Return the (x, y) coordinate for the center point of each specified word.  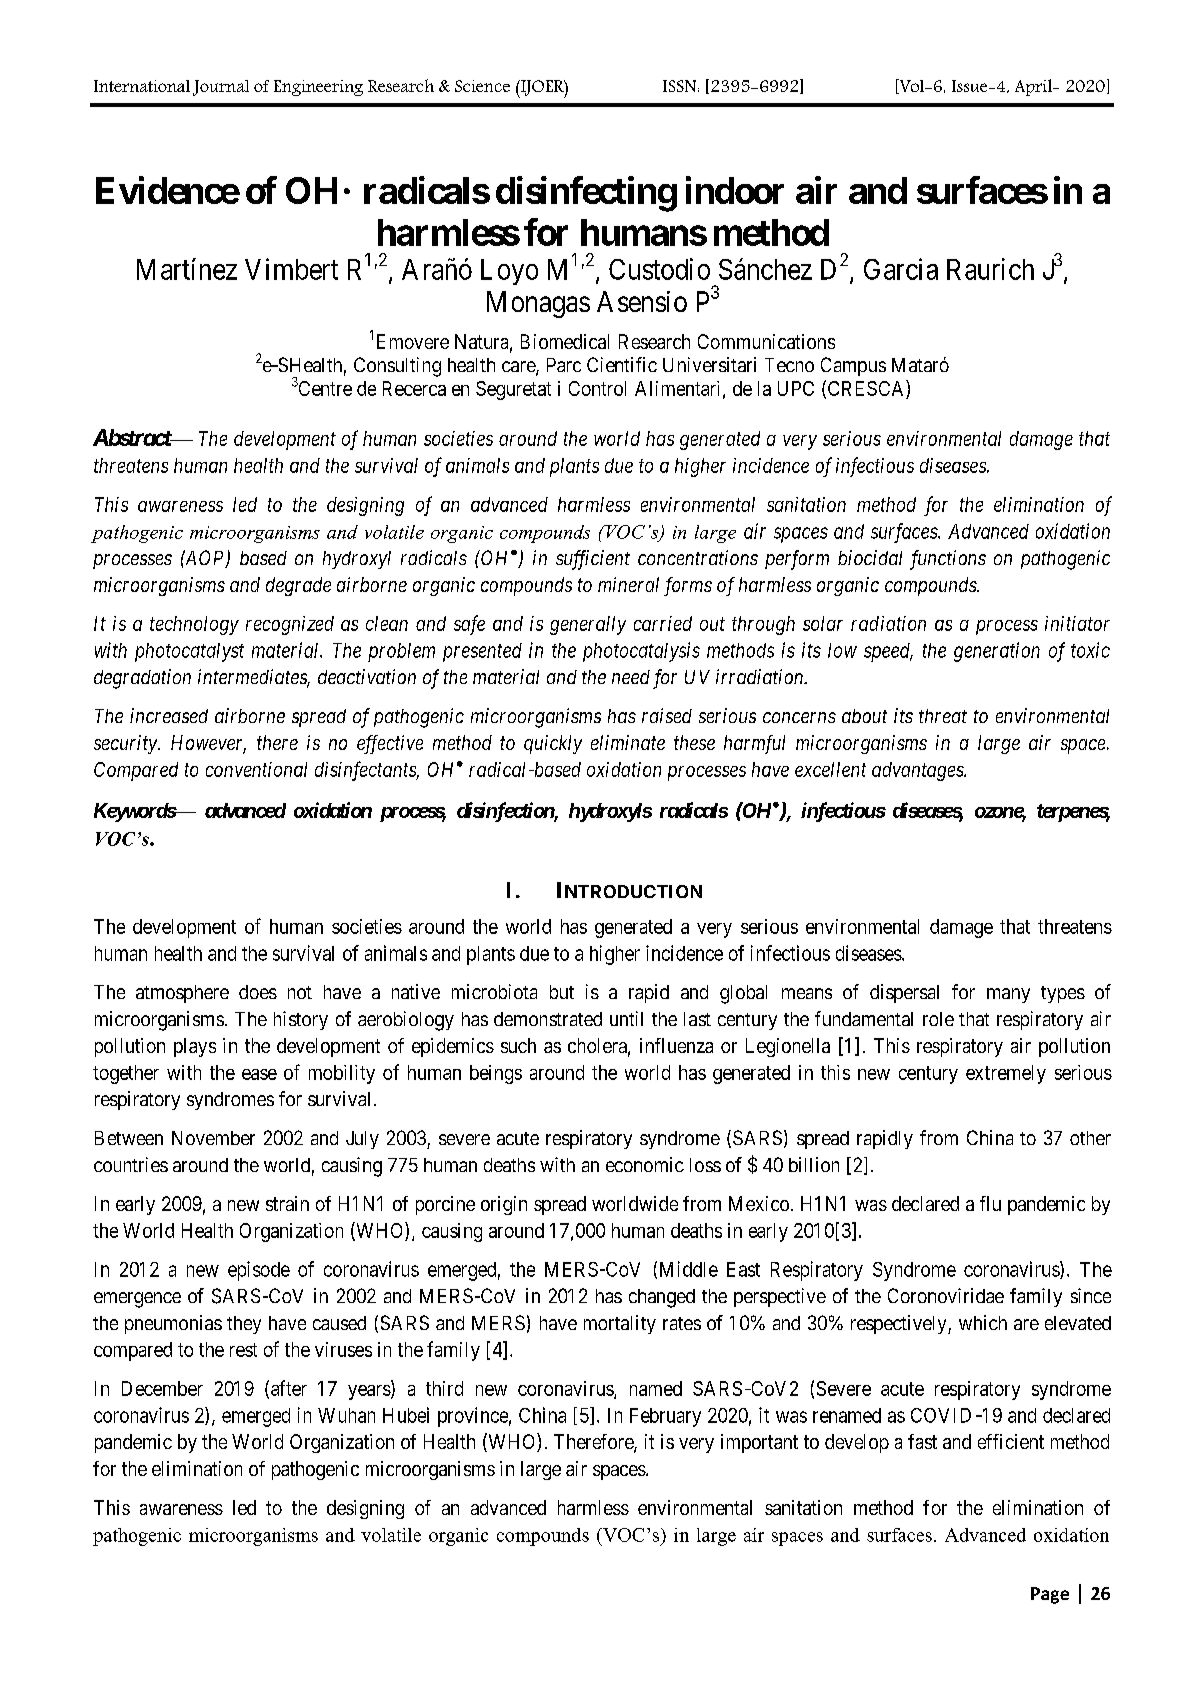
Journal (221, 88)
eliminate (628, 742)
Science (482, 86)
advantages (919, 771)
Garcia (901, 269)
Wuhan (346, 1415)
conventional (256, 769)
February (665, 1417)
